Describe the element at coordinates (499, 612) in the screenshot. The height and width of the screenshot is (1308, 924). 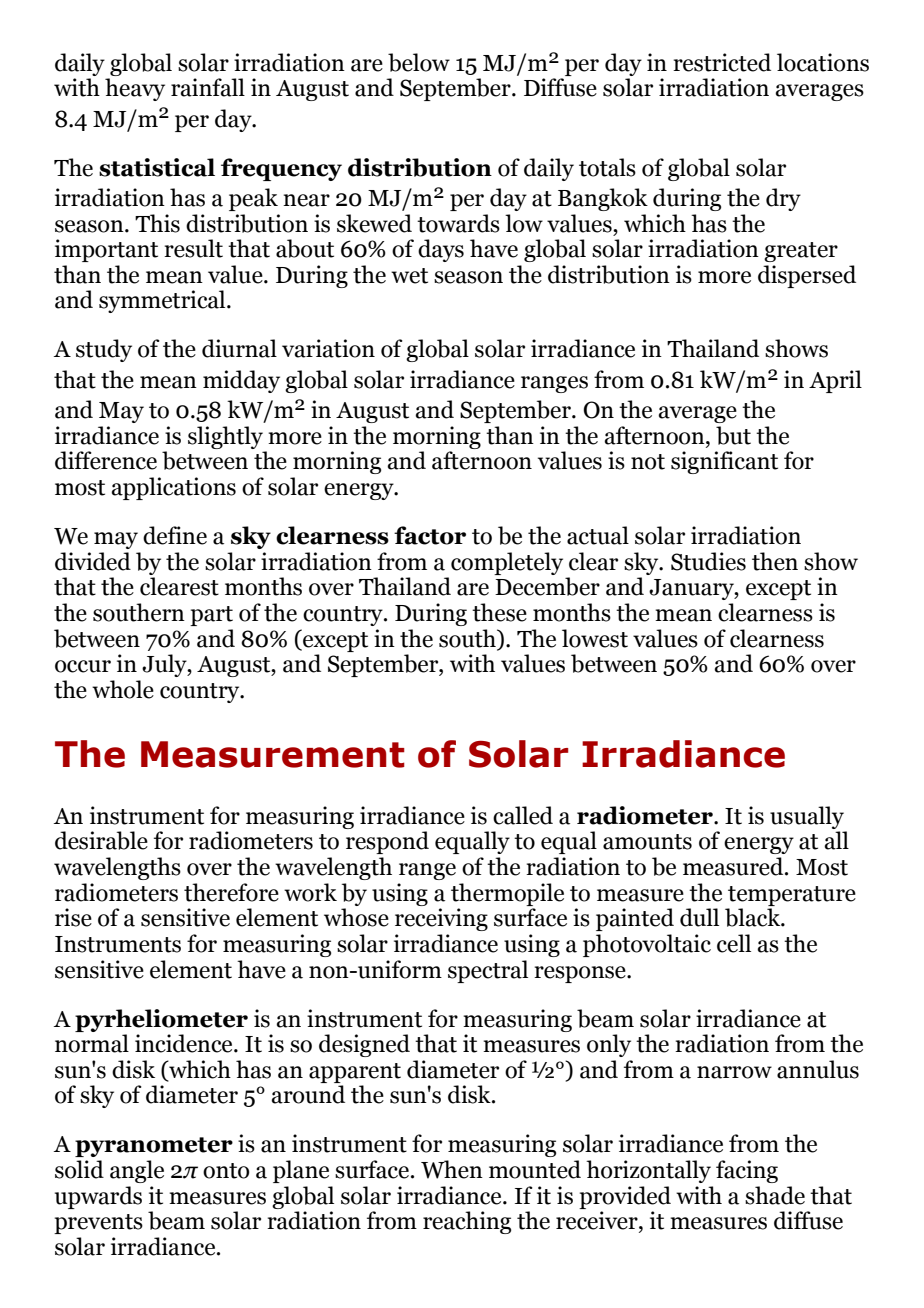
I see `these` at that location.
